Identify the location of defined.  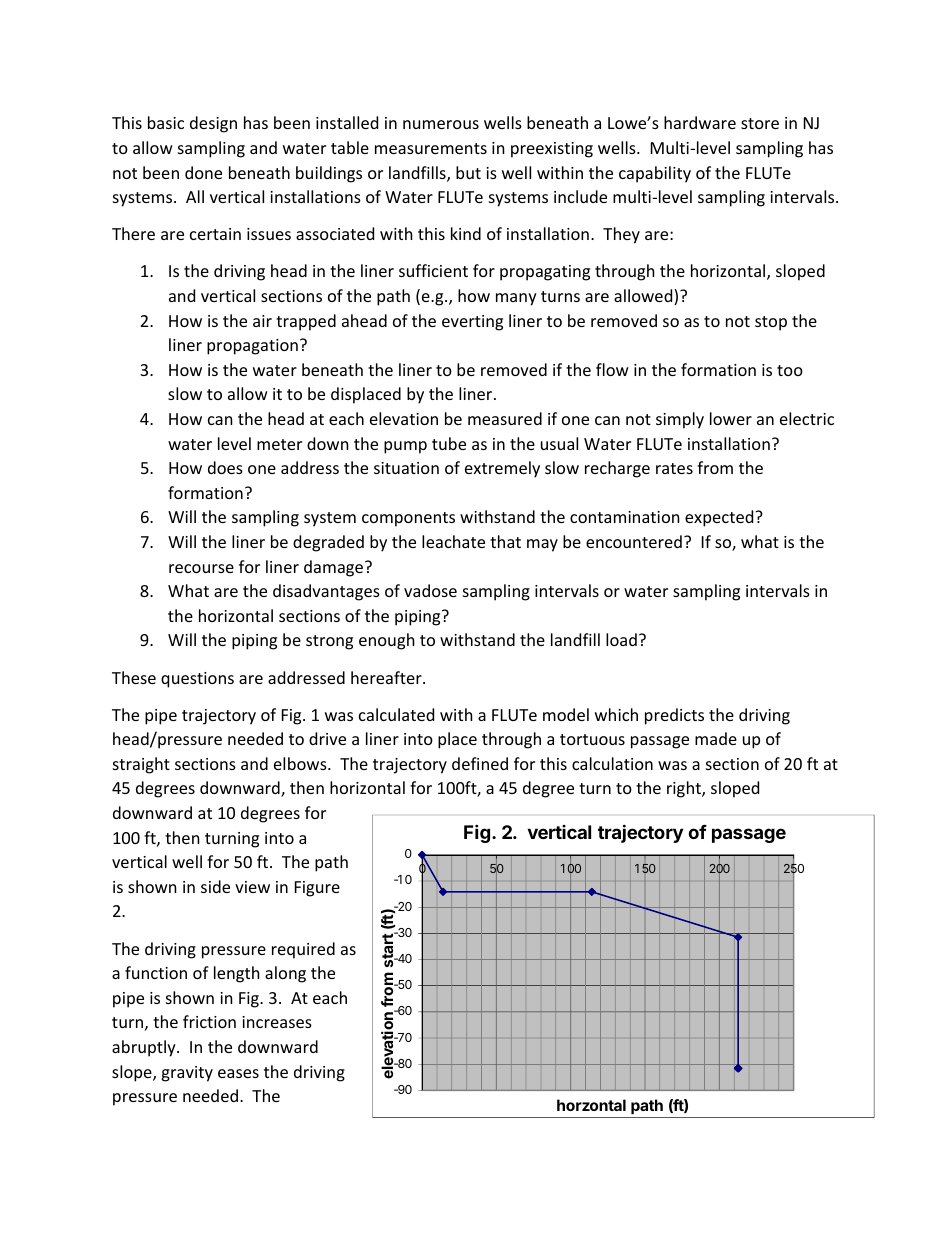
(480, 763).
